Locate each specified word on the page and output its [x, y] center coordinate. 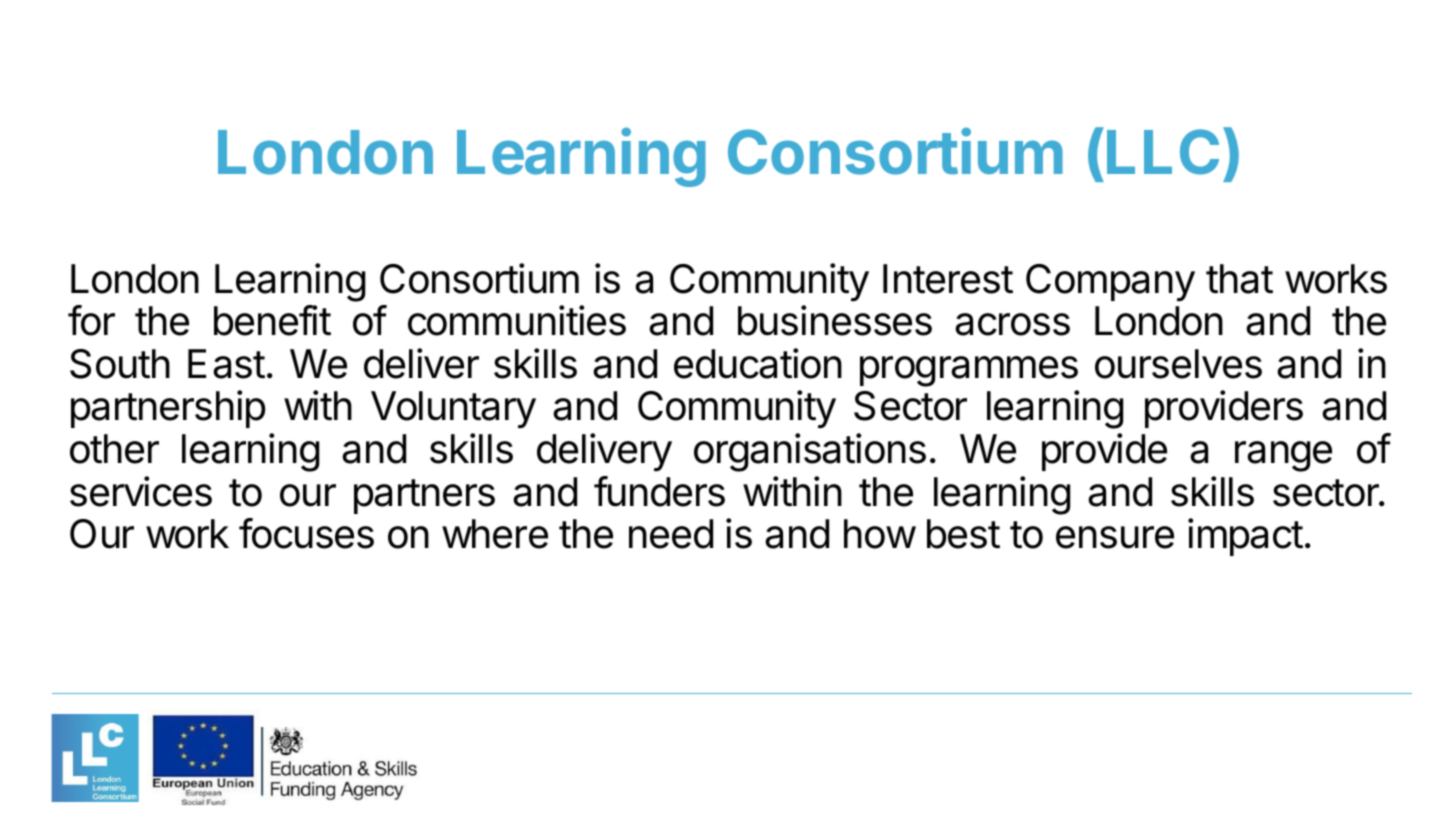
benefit [272, 320]
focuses [306, 533]
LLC [1163, 152]
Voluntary [453, 409]
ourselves [1178, 364]
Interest [948, 279]
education [758, 363]
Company [1110, 283]
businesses [835, 320]
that [1239, 279]
